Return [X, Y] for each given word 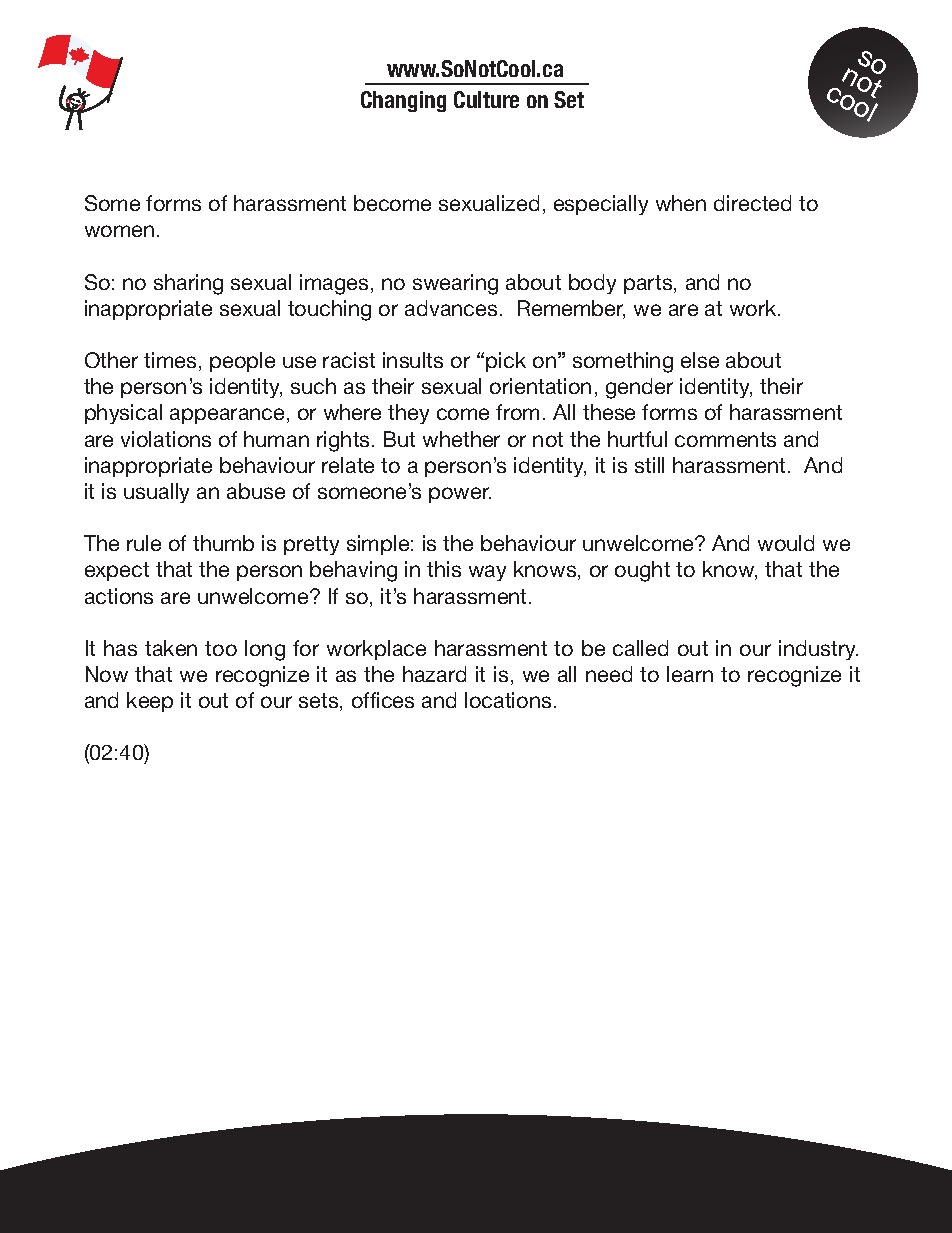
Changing [403, 101]
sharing [188, 284]
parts [649, 284]
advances [451, 308]
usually [156, 493]
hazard [434, 674]
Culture [486, 99]
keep [150, 702]
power [460, 495]
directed [752, 203]
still [649, 465]
